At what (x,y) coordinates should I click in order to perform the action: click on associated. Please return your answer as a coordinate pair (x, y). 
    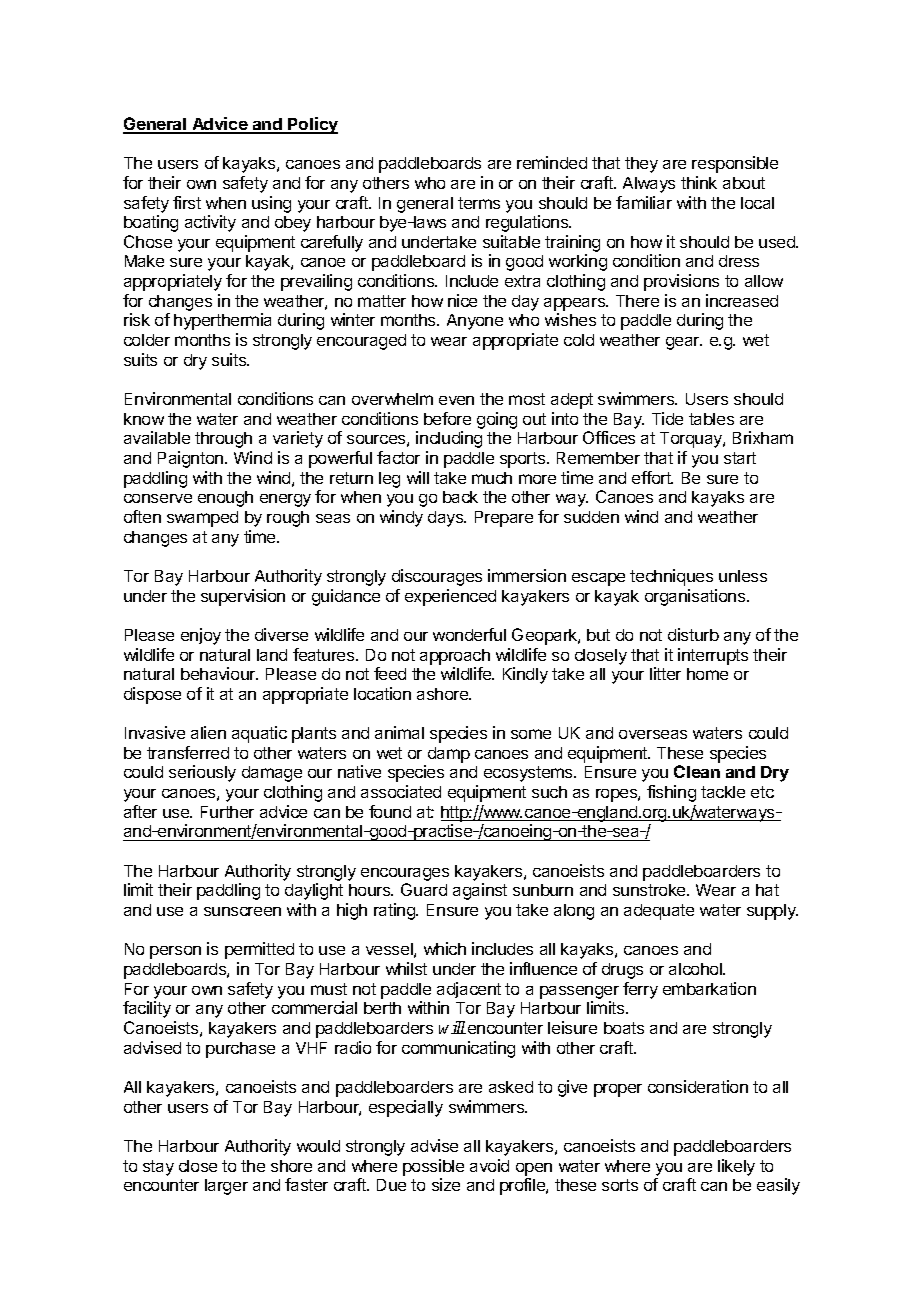
    Looking at the image, I should click on (401, 791).
